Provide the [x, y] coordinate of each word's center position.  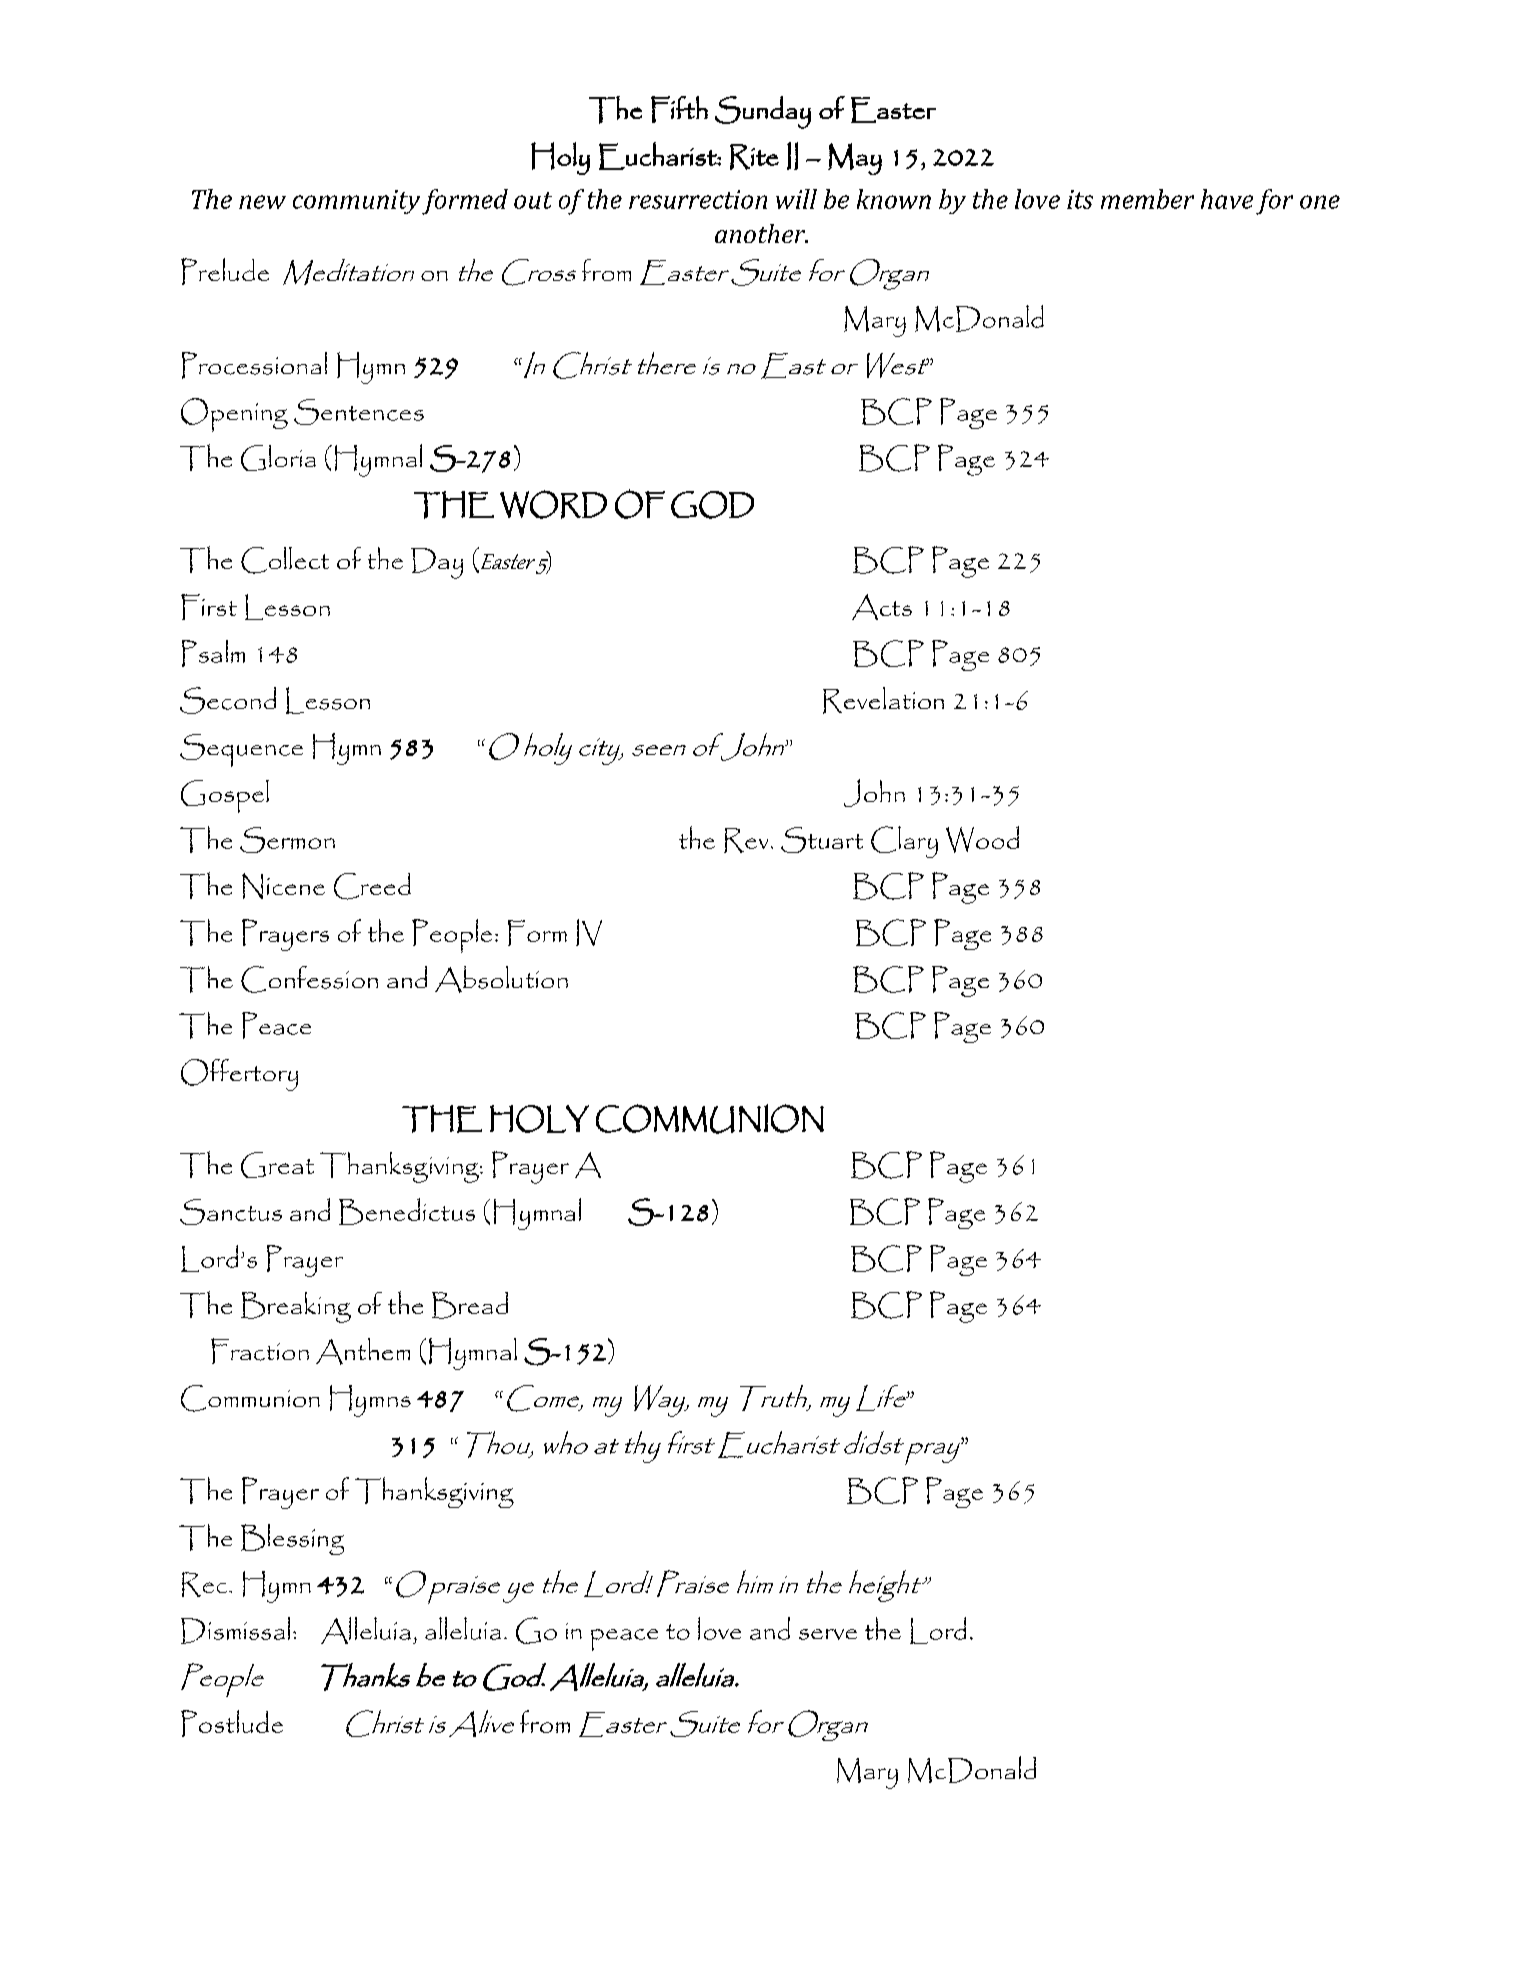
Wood [982, 839]
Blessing [292, 1539]
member [1147, 199]
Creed [372, 886]
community [356, 202]
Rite [754, 157]
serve [828, 1634]
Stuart [822, 840]
